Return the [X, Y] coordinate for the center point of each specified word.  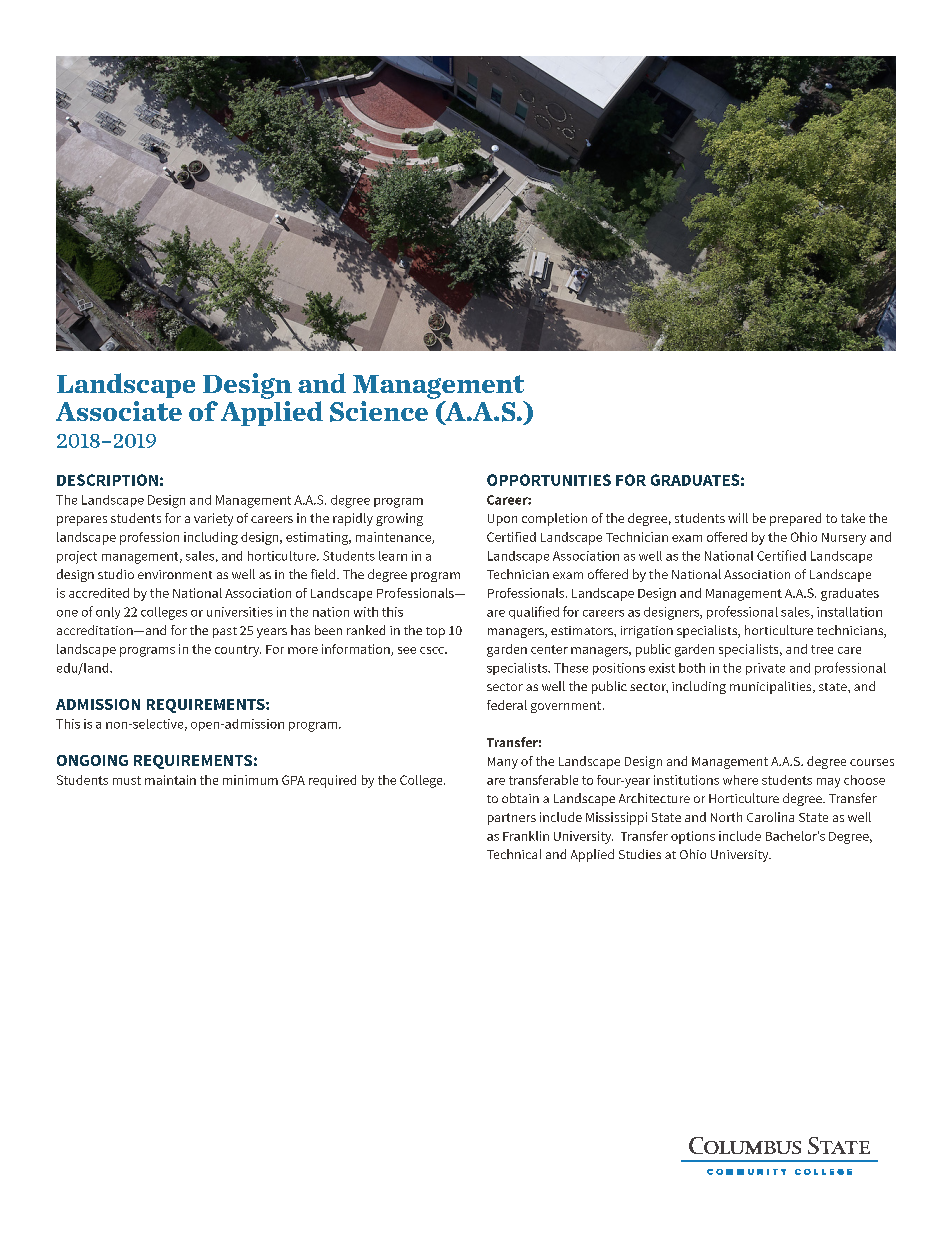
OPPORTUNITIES [549, 480]
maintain [170, 780]
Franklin [526, 836]
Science [379, 411]
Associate [119, 411]
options [693, 837]
